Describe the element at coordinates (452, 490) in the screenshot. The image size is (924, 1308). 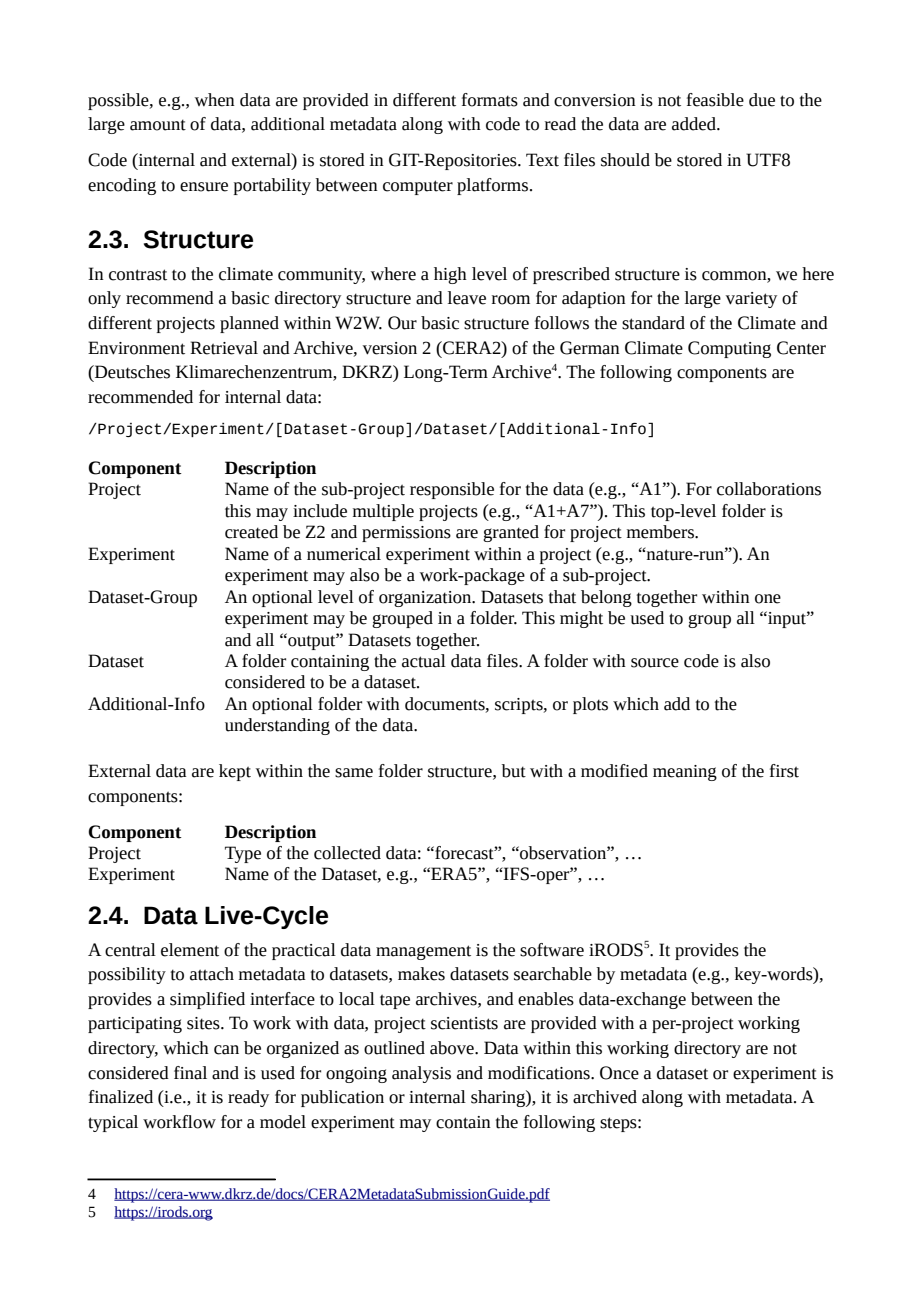
I see `responsible` at that location.
